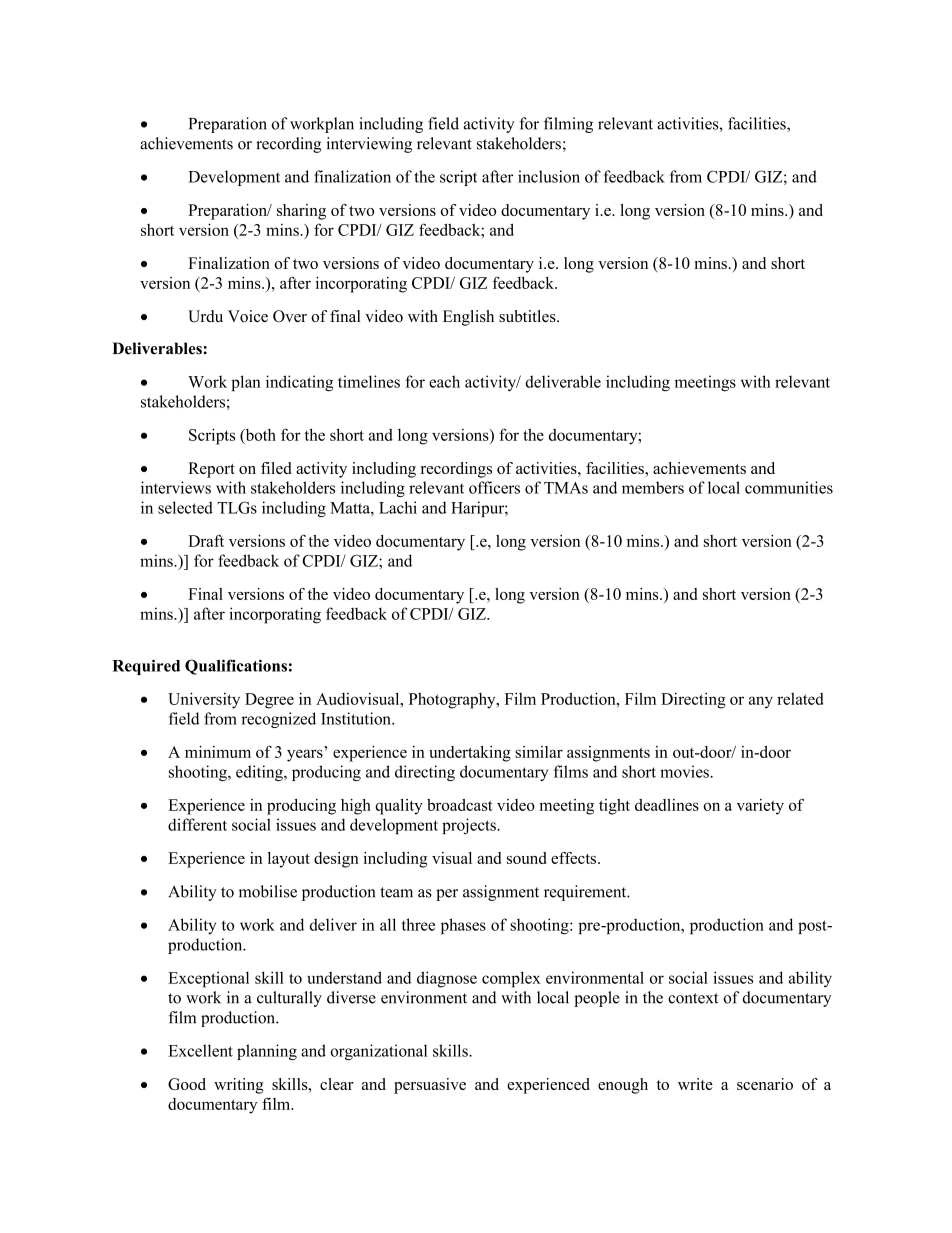 Image resolution: width=952 pixels, height=1233 pixels. I want to click on persuasive, so click(430, 1086).
